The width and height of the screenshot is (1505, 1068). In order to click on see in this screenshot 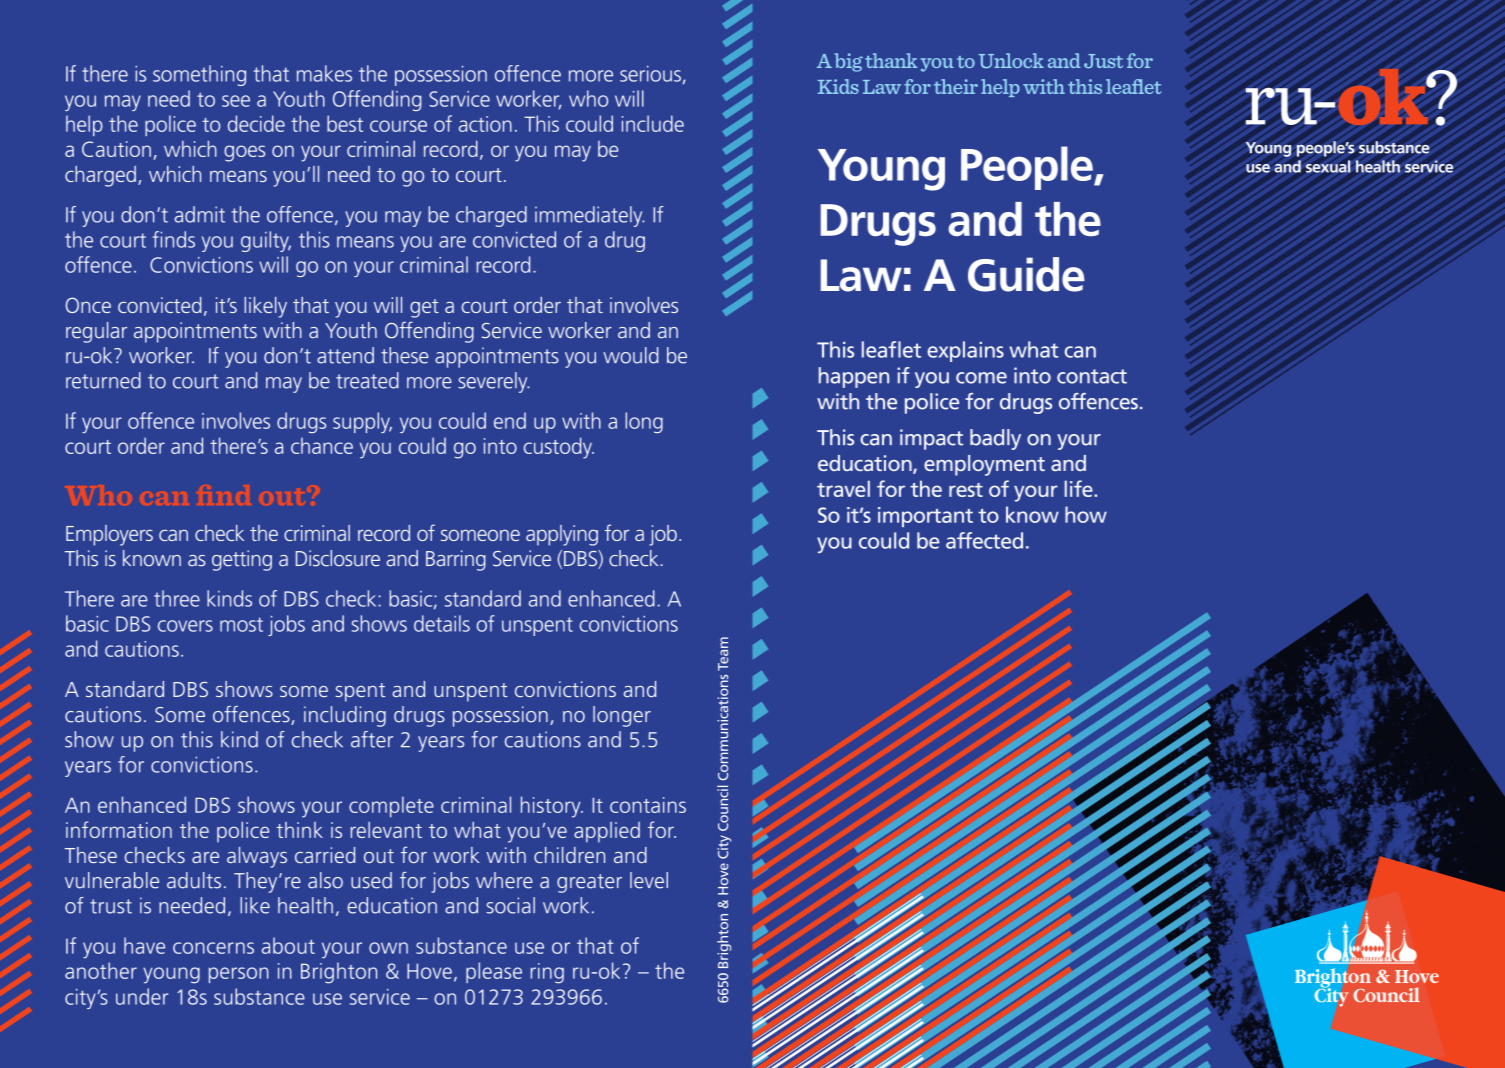, I will do `click(236, 101)`.
